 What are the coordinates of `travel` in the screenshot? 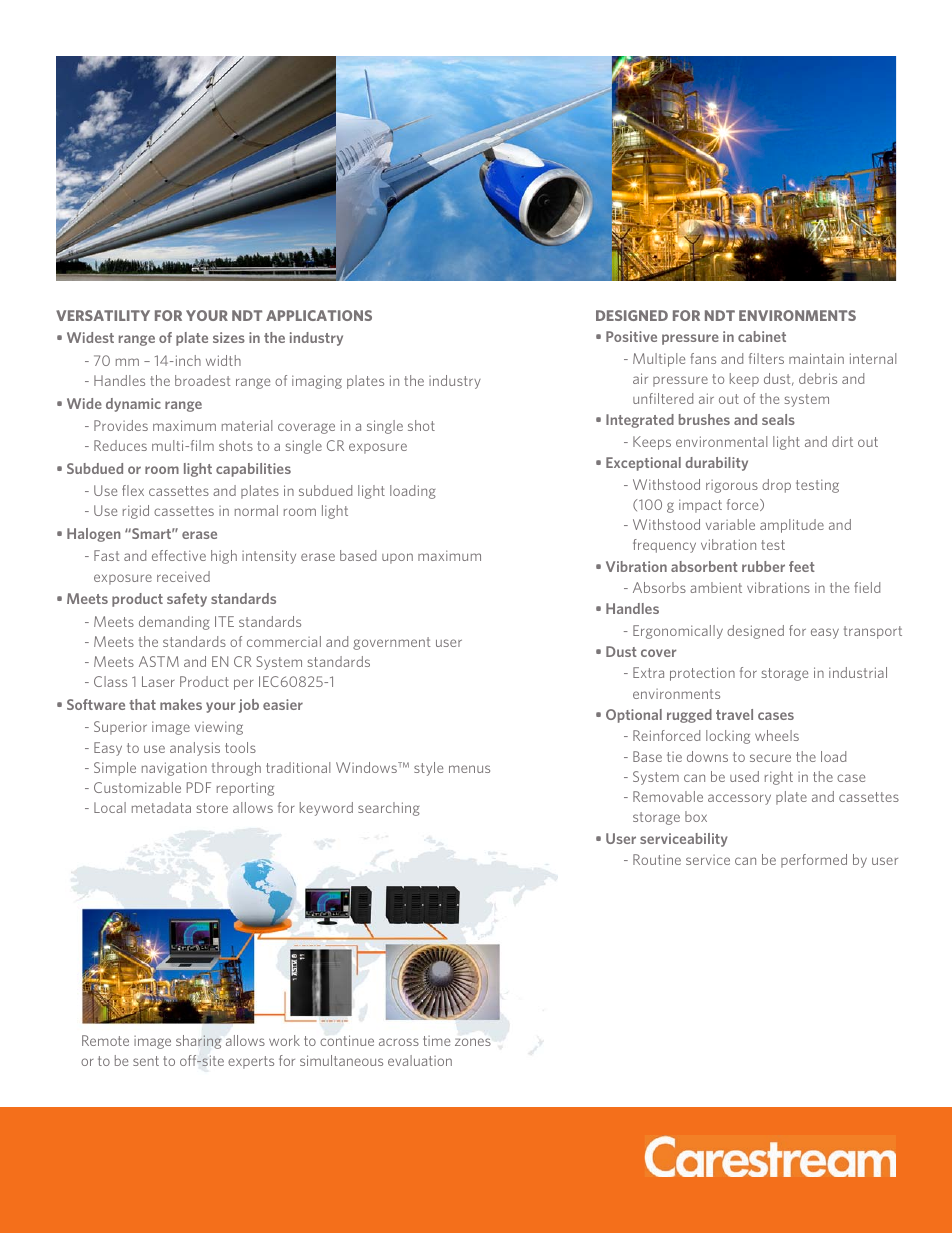 It's located at (734, 714).
